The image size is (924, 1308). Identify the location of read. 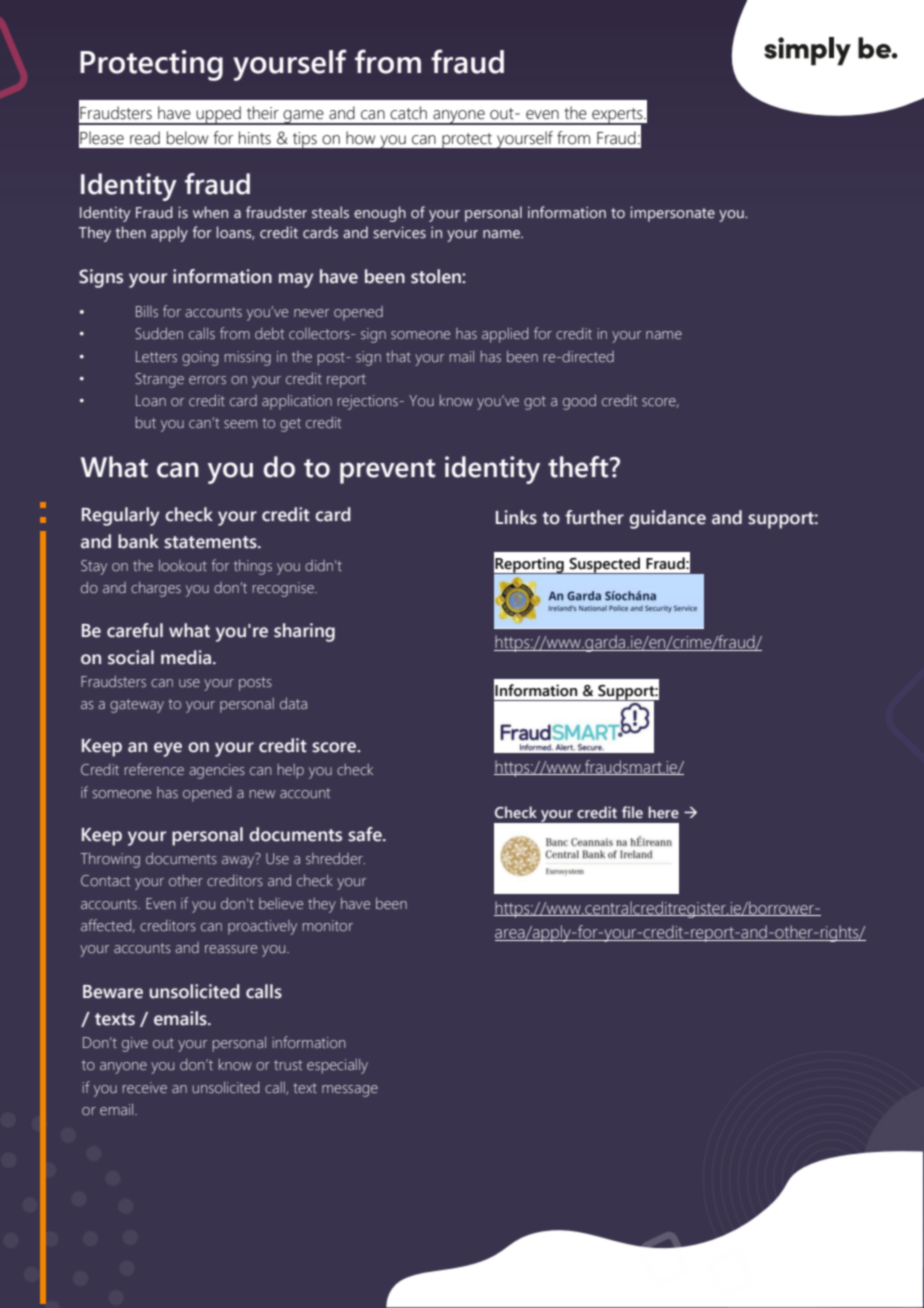
(145, 138).
